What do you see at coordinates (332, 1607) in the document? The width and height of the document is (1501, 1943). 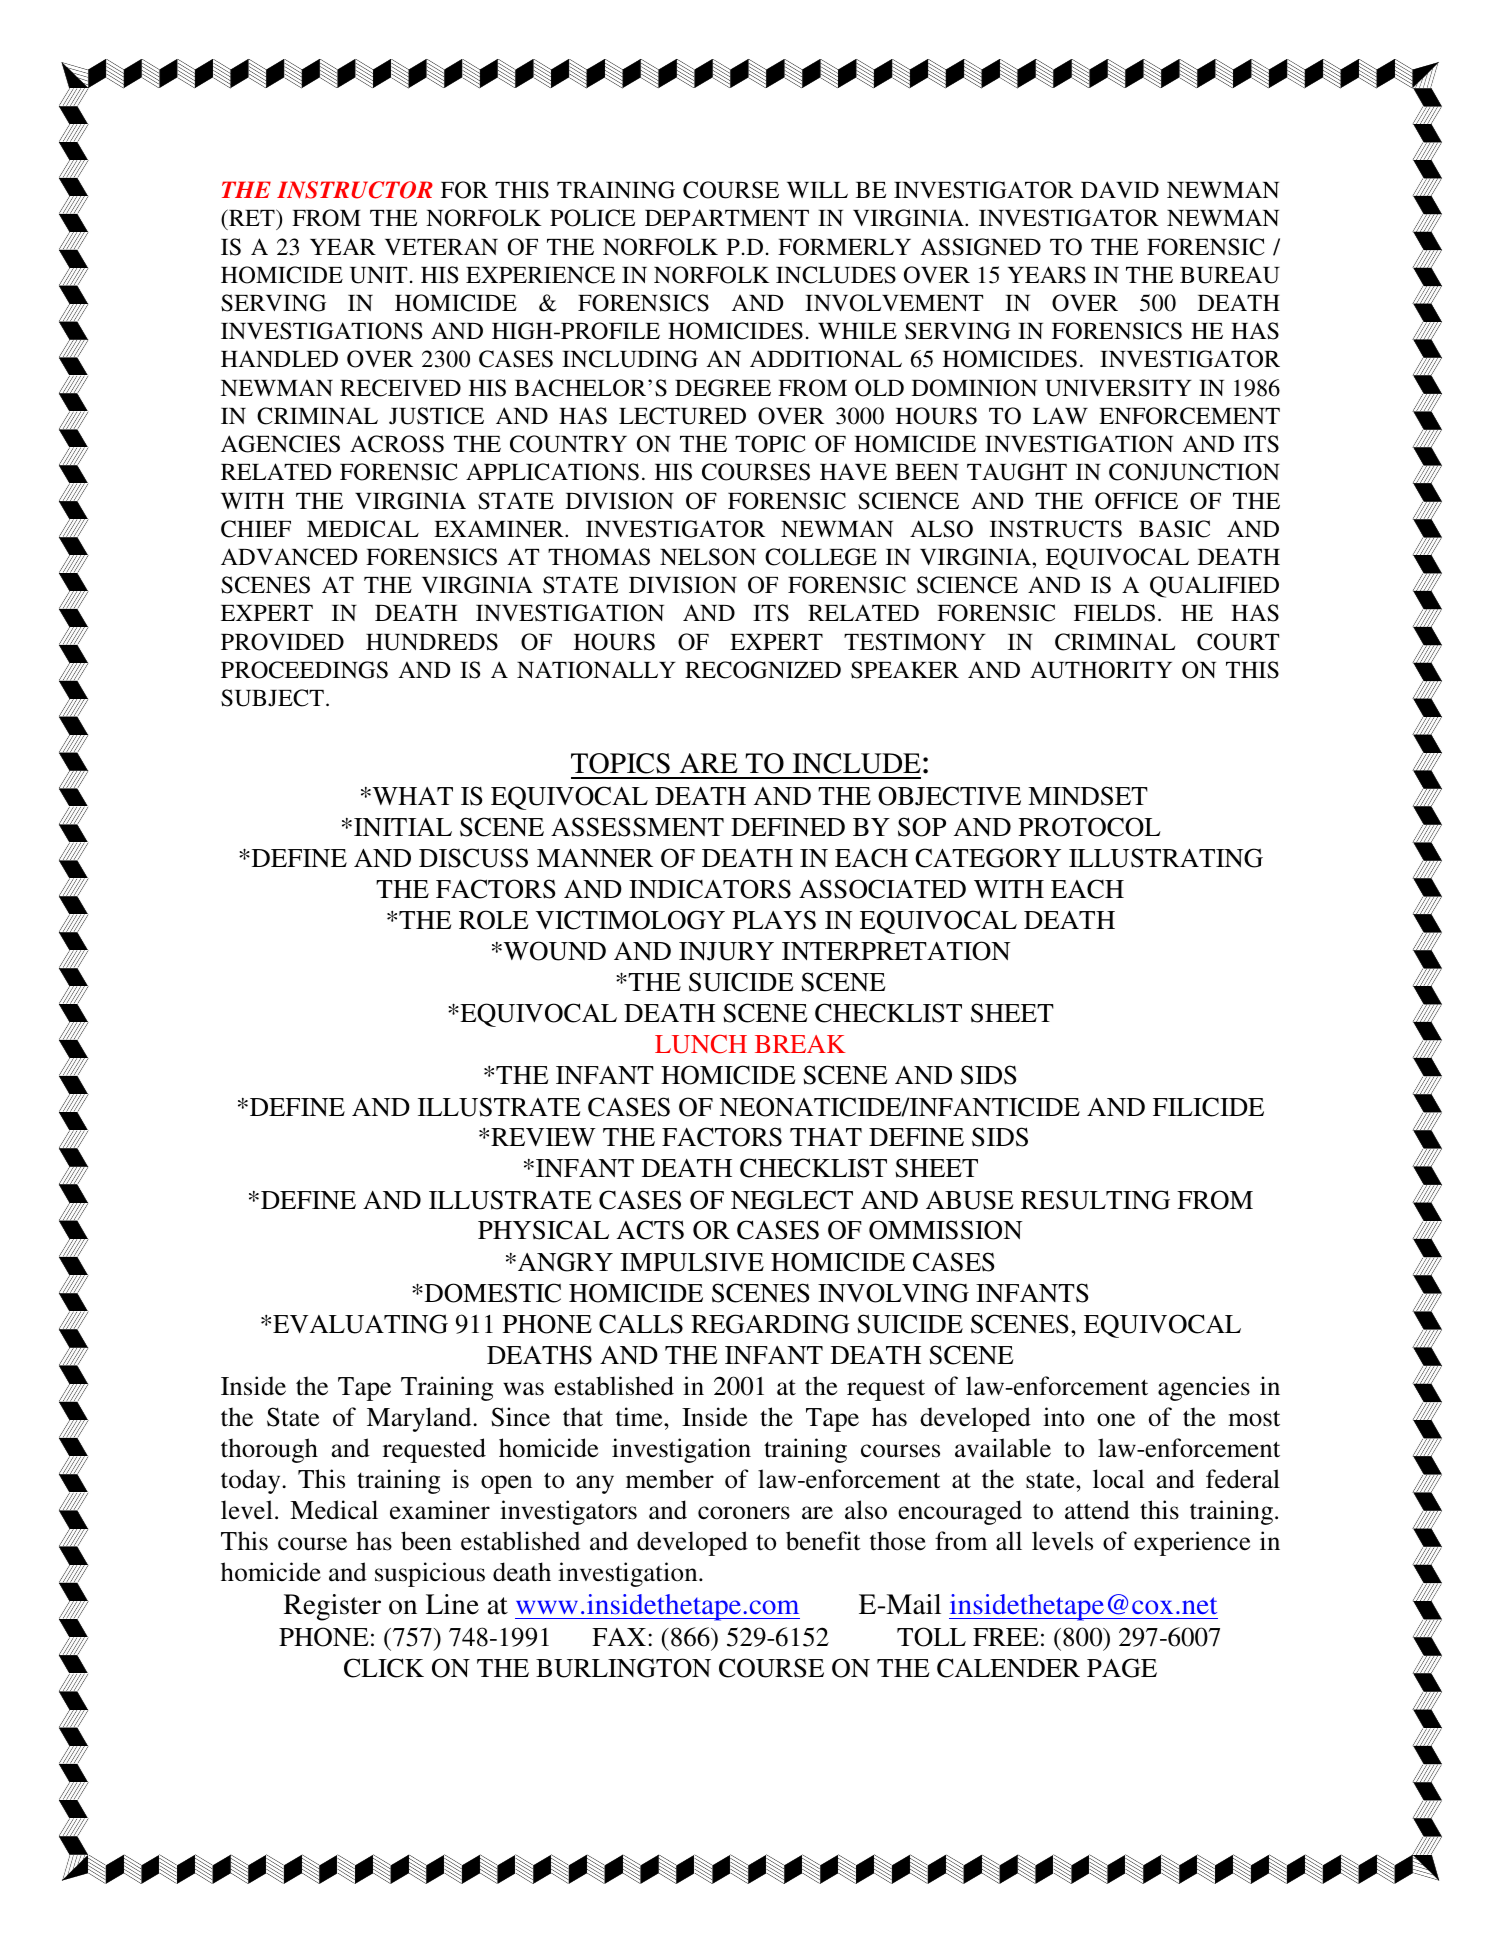 I see `Register` at bounding box center [332, 1607].
